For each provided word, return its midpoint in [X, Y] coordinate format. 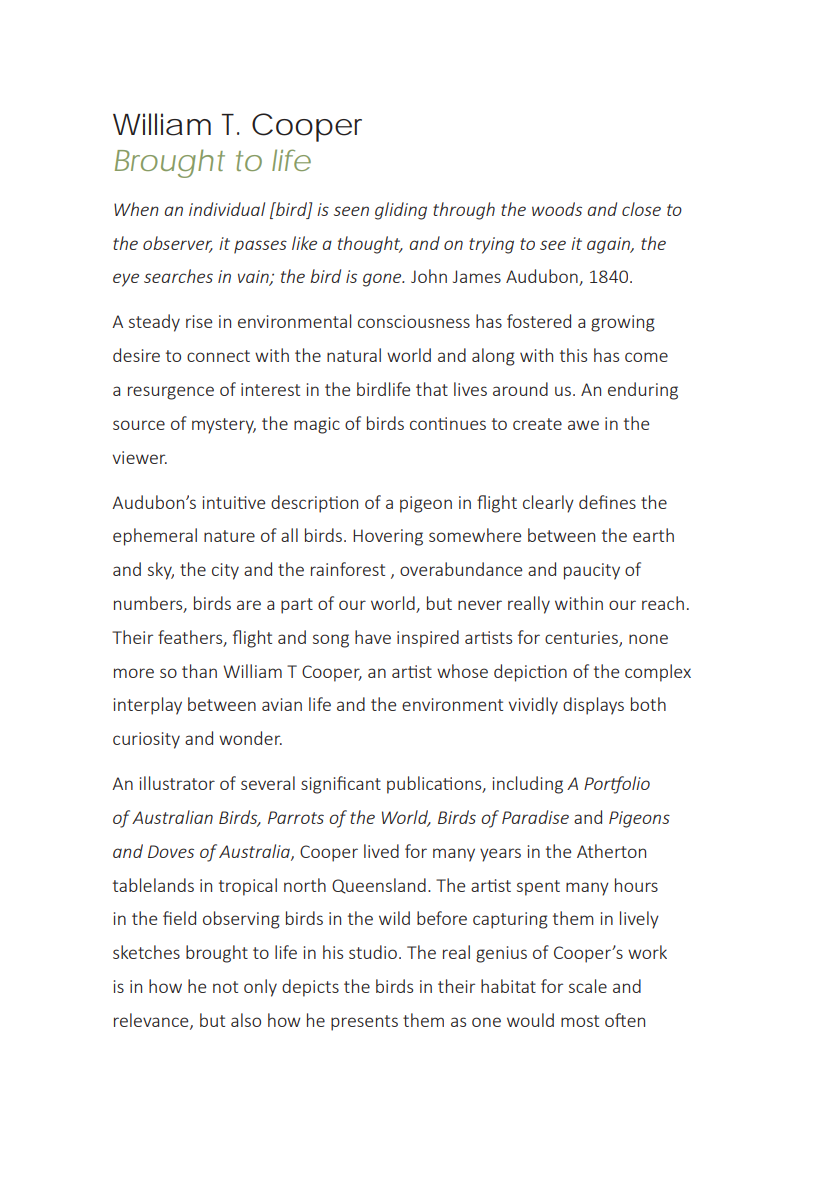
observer [178, 244]
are [249, 605]
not [225, 987]
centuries [582, 638]
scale [588, 986]
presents [364, 1023]
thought [370, 245]
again [609, 245]
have [373, 637]
